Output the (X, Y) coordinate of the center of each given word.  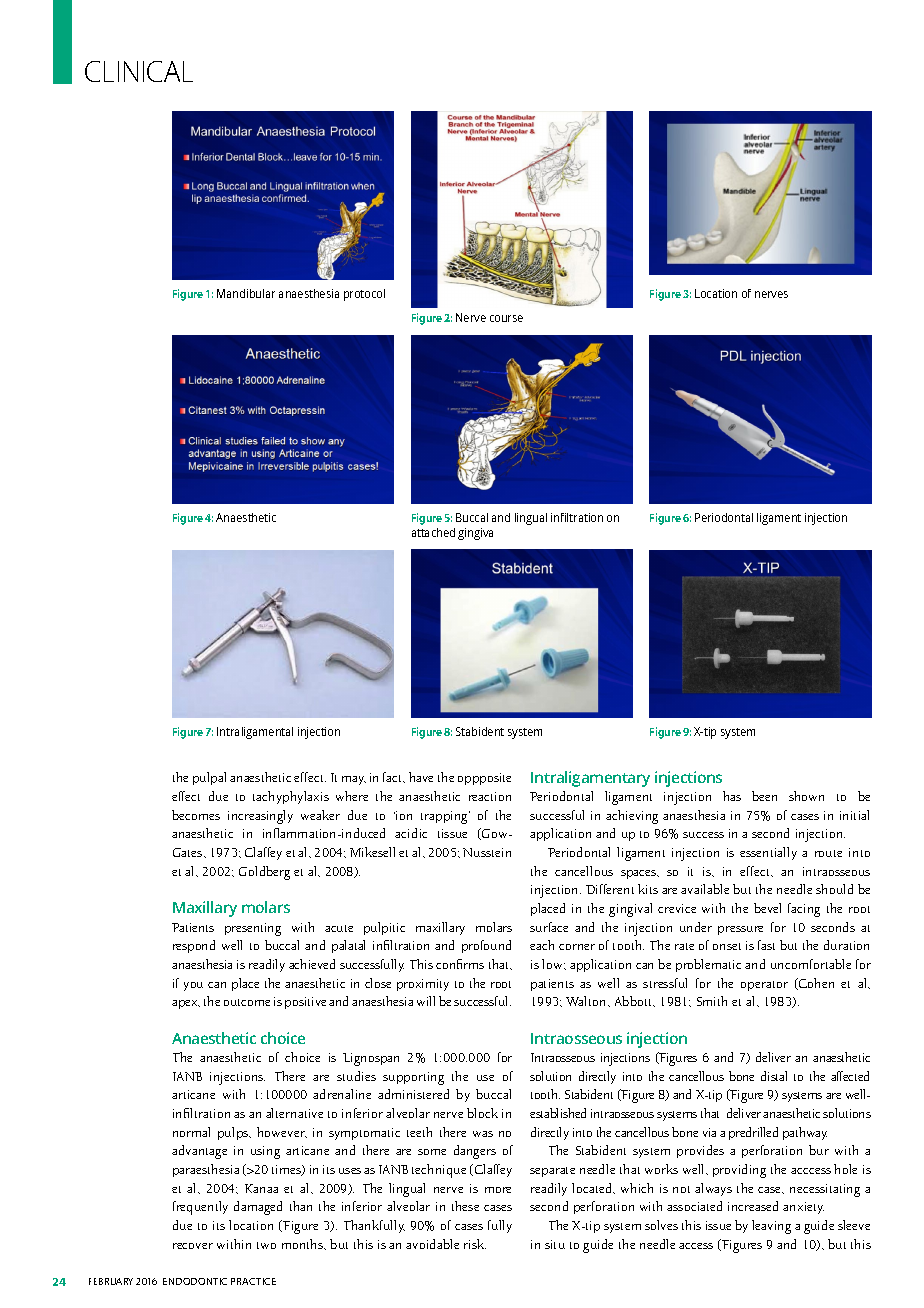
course (506, 318)
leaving (771, 1227)
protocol (364, 295)
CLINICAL (139, 71)
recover (193, 1246)
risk (475, 1244)
